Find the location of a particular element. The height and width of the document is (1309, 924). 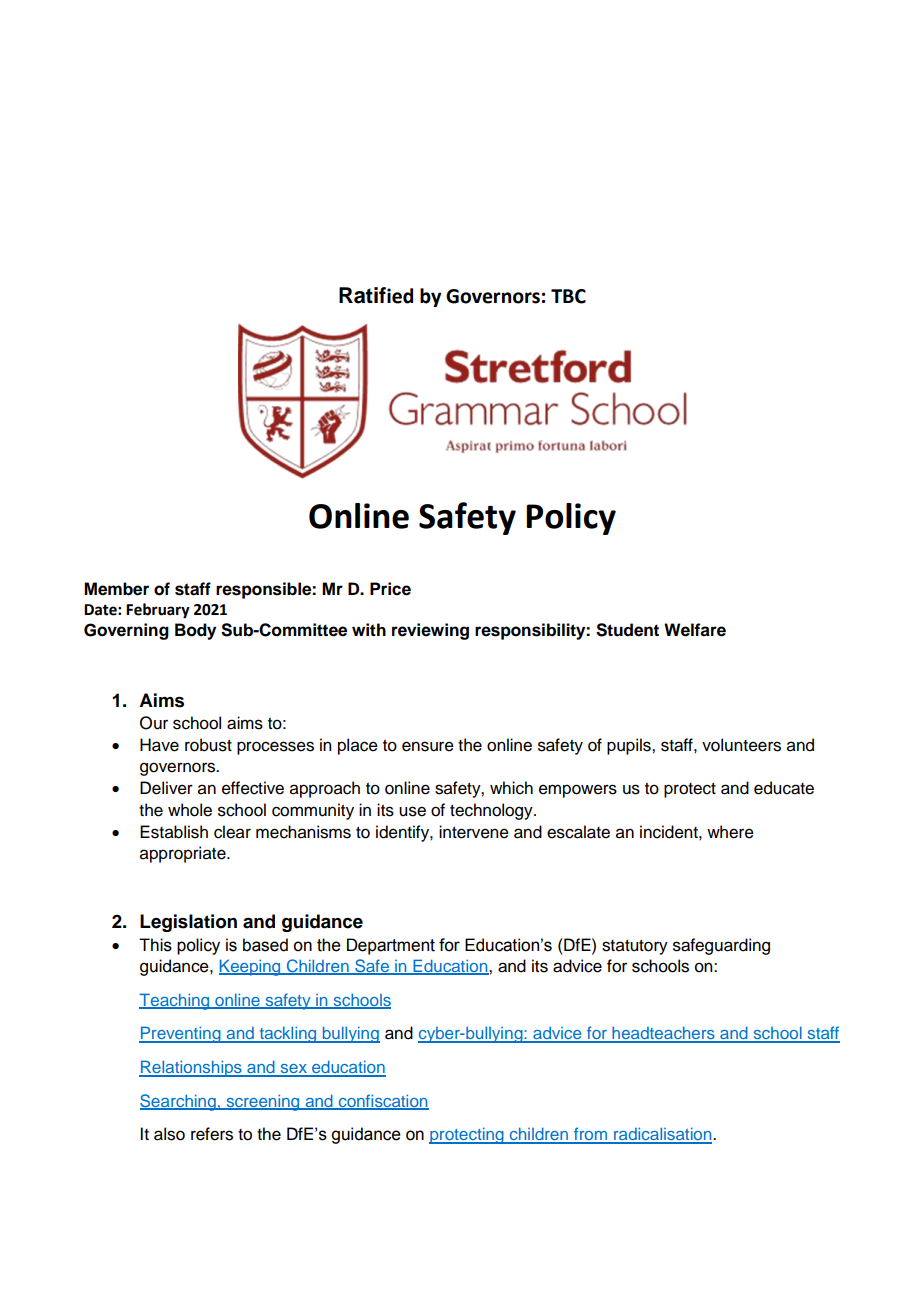

Searching is located at coordinates (179, 1102).
